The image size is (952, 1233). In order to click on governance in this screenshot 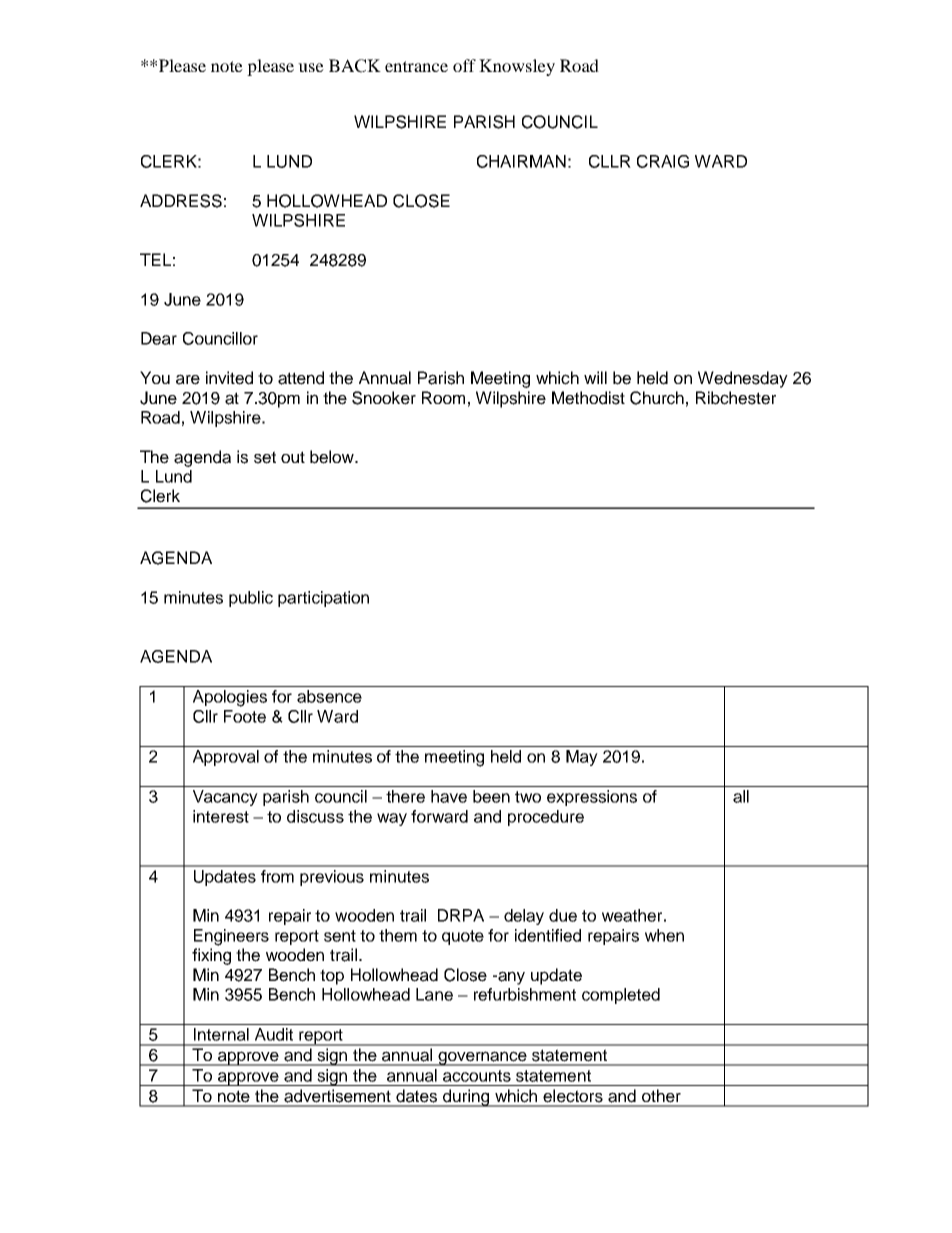, I will do `click(482, 1058)`.
